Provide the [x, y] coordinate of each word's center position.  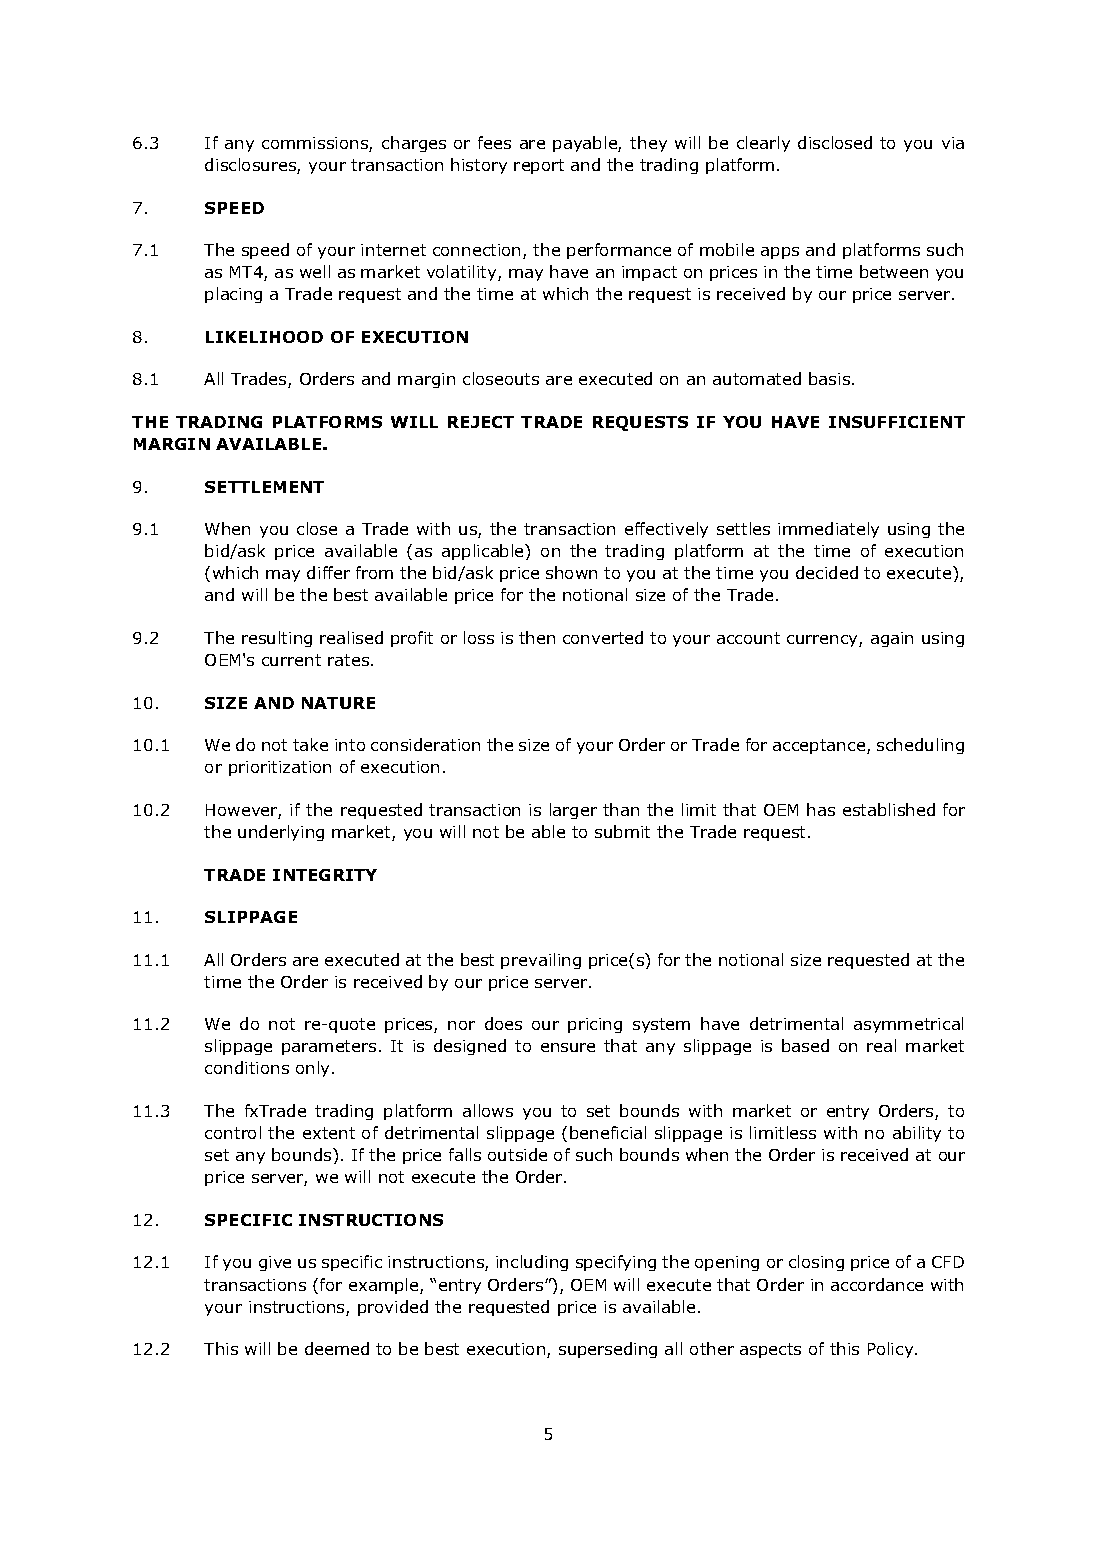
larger [573, 811]
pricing [595, 1025]
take [310, 744]
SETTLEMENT [264, 487]
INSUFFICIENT [897, 422]
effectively [666, 530]
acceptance [820, 746]
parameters [329, 1047]
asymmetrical [908, 1025]
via [953, 143]
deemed [337, 1348]
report [539, 166]
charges [414, 144]
